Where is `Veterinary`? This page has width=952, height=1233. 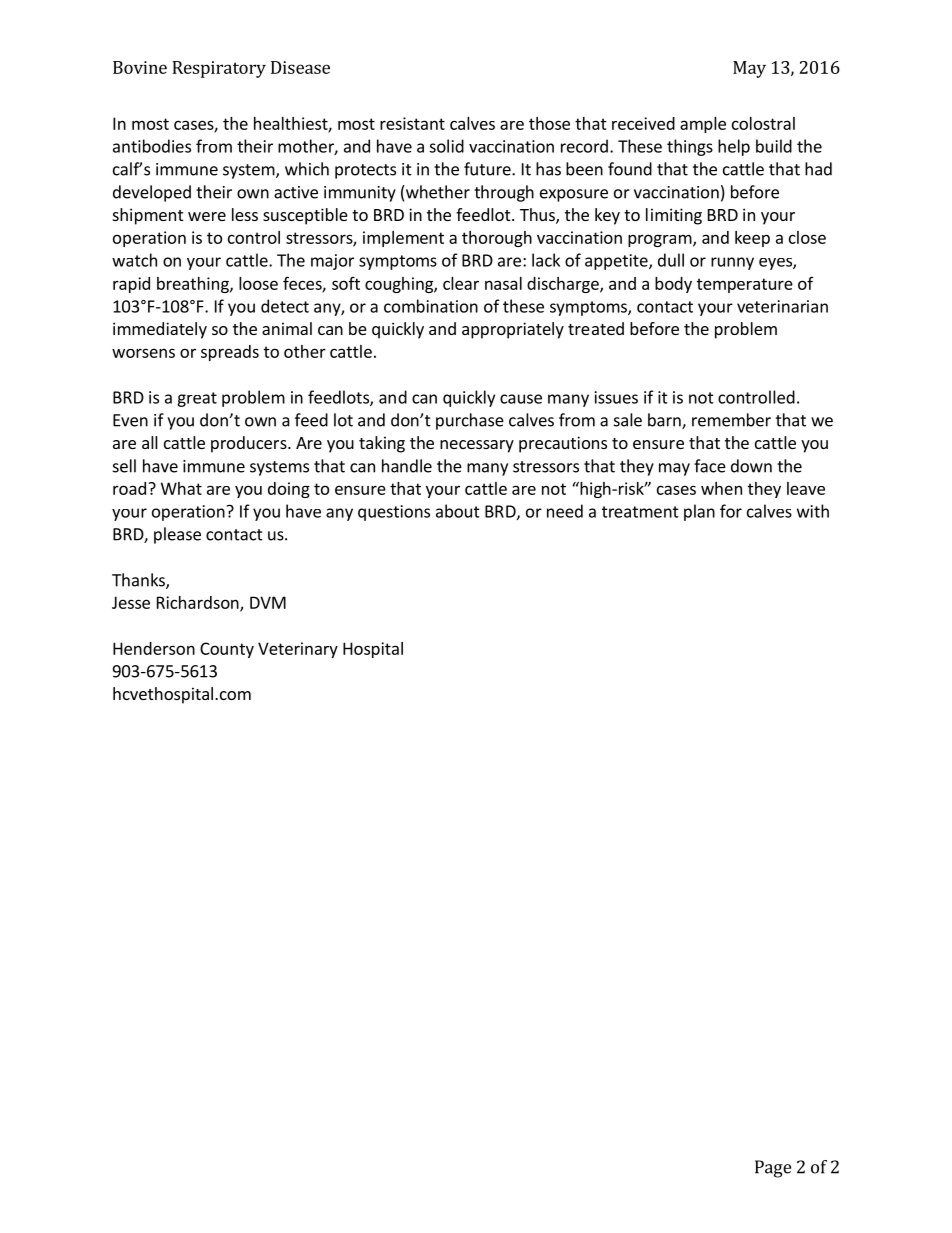 Veterinary is located at coordinates (298, 650).
